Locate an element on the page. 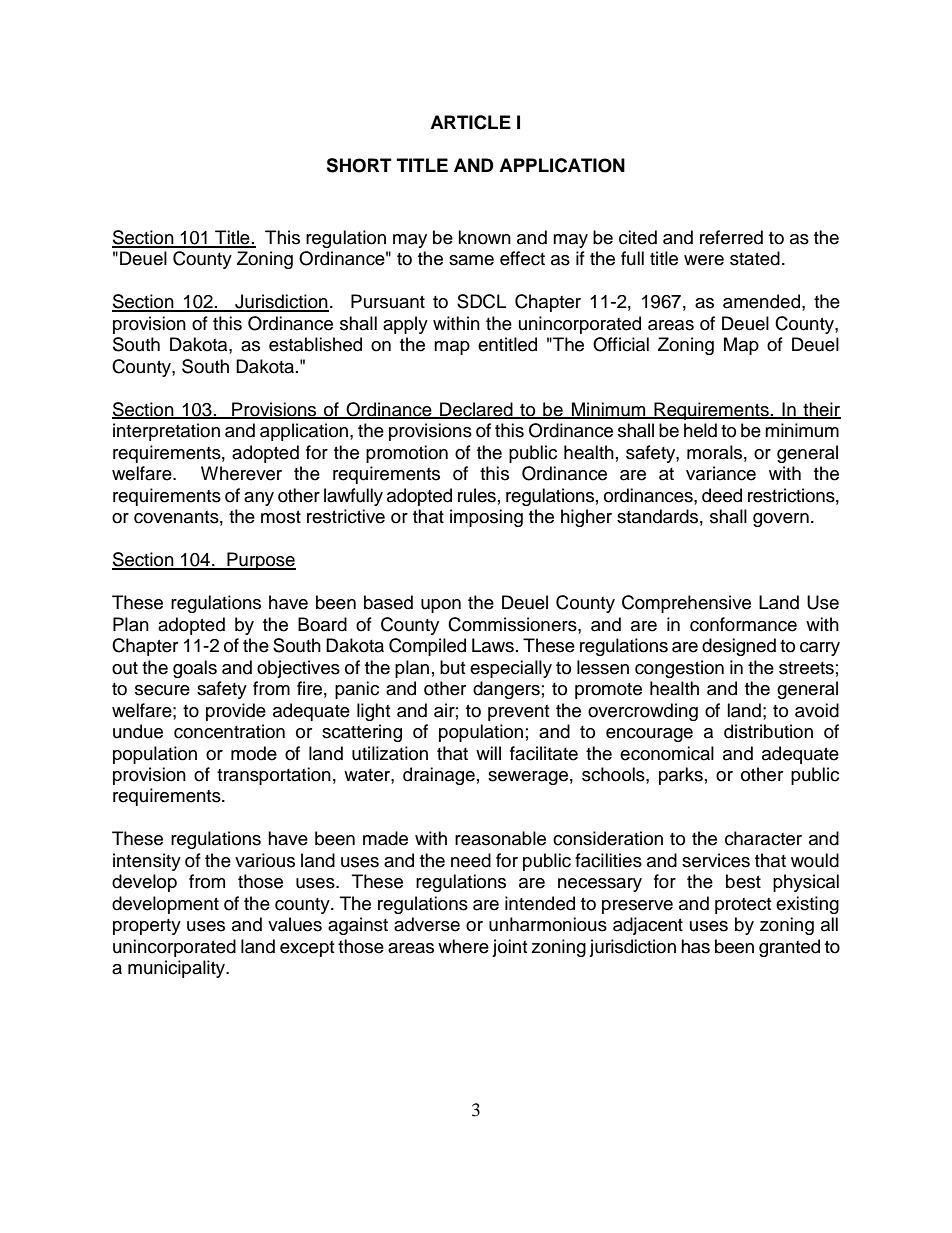 Image resolution: width=952 pixels, height=1233 pixels. ARTICLE is located at coordinates (470, 122).
